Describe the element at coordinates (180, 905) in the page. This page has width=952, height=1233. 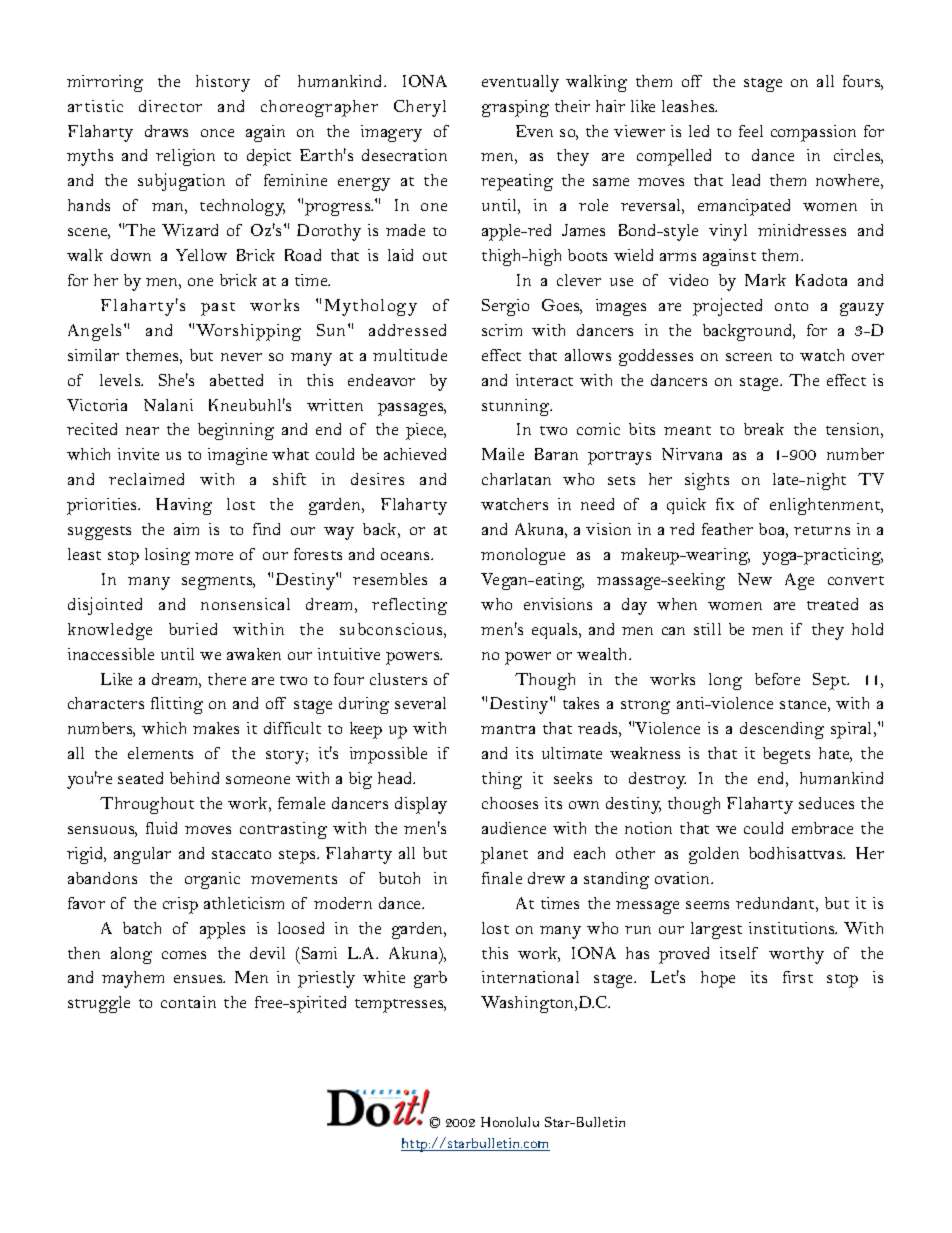
I see `crisp` at that location.
